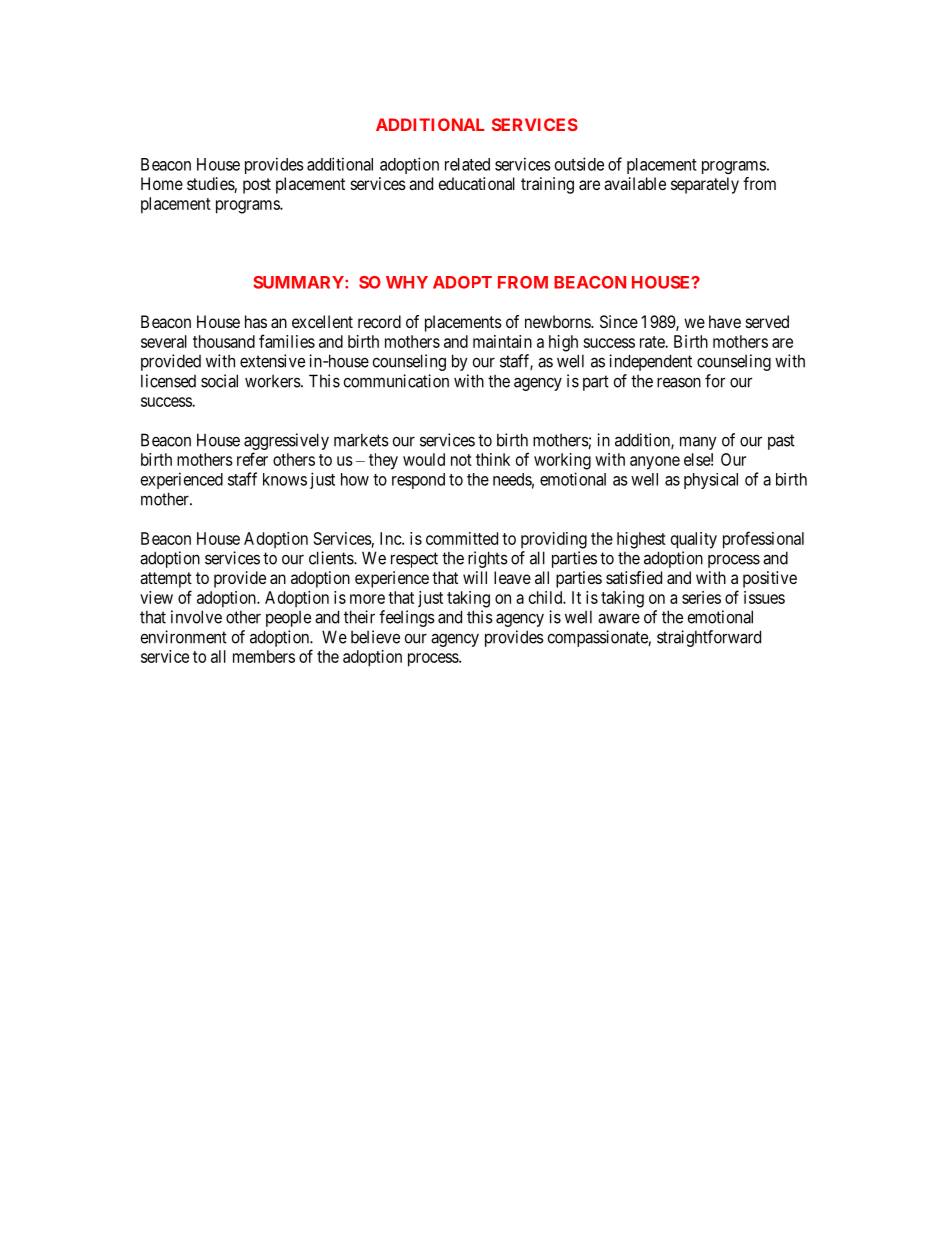 The image size is (952, 1233). What do you see at coordinates (219, 381) in the screenshot?
I see `social` at bounding box center [219, 381].
